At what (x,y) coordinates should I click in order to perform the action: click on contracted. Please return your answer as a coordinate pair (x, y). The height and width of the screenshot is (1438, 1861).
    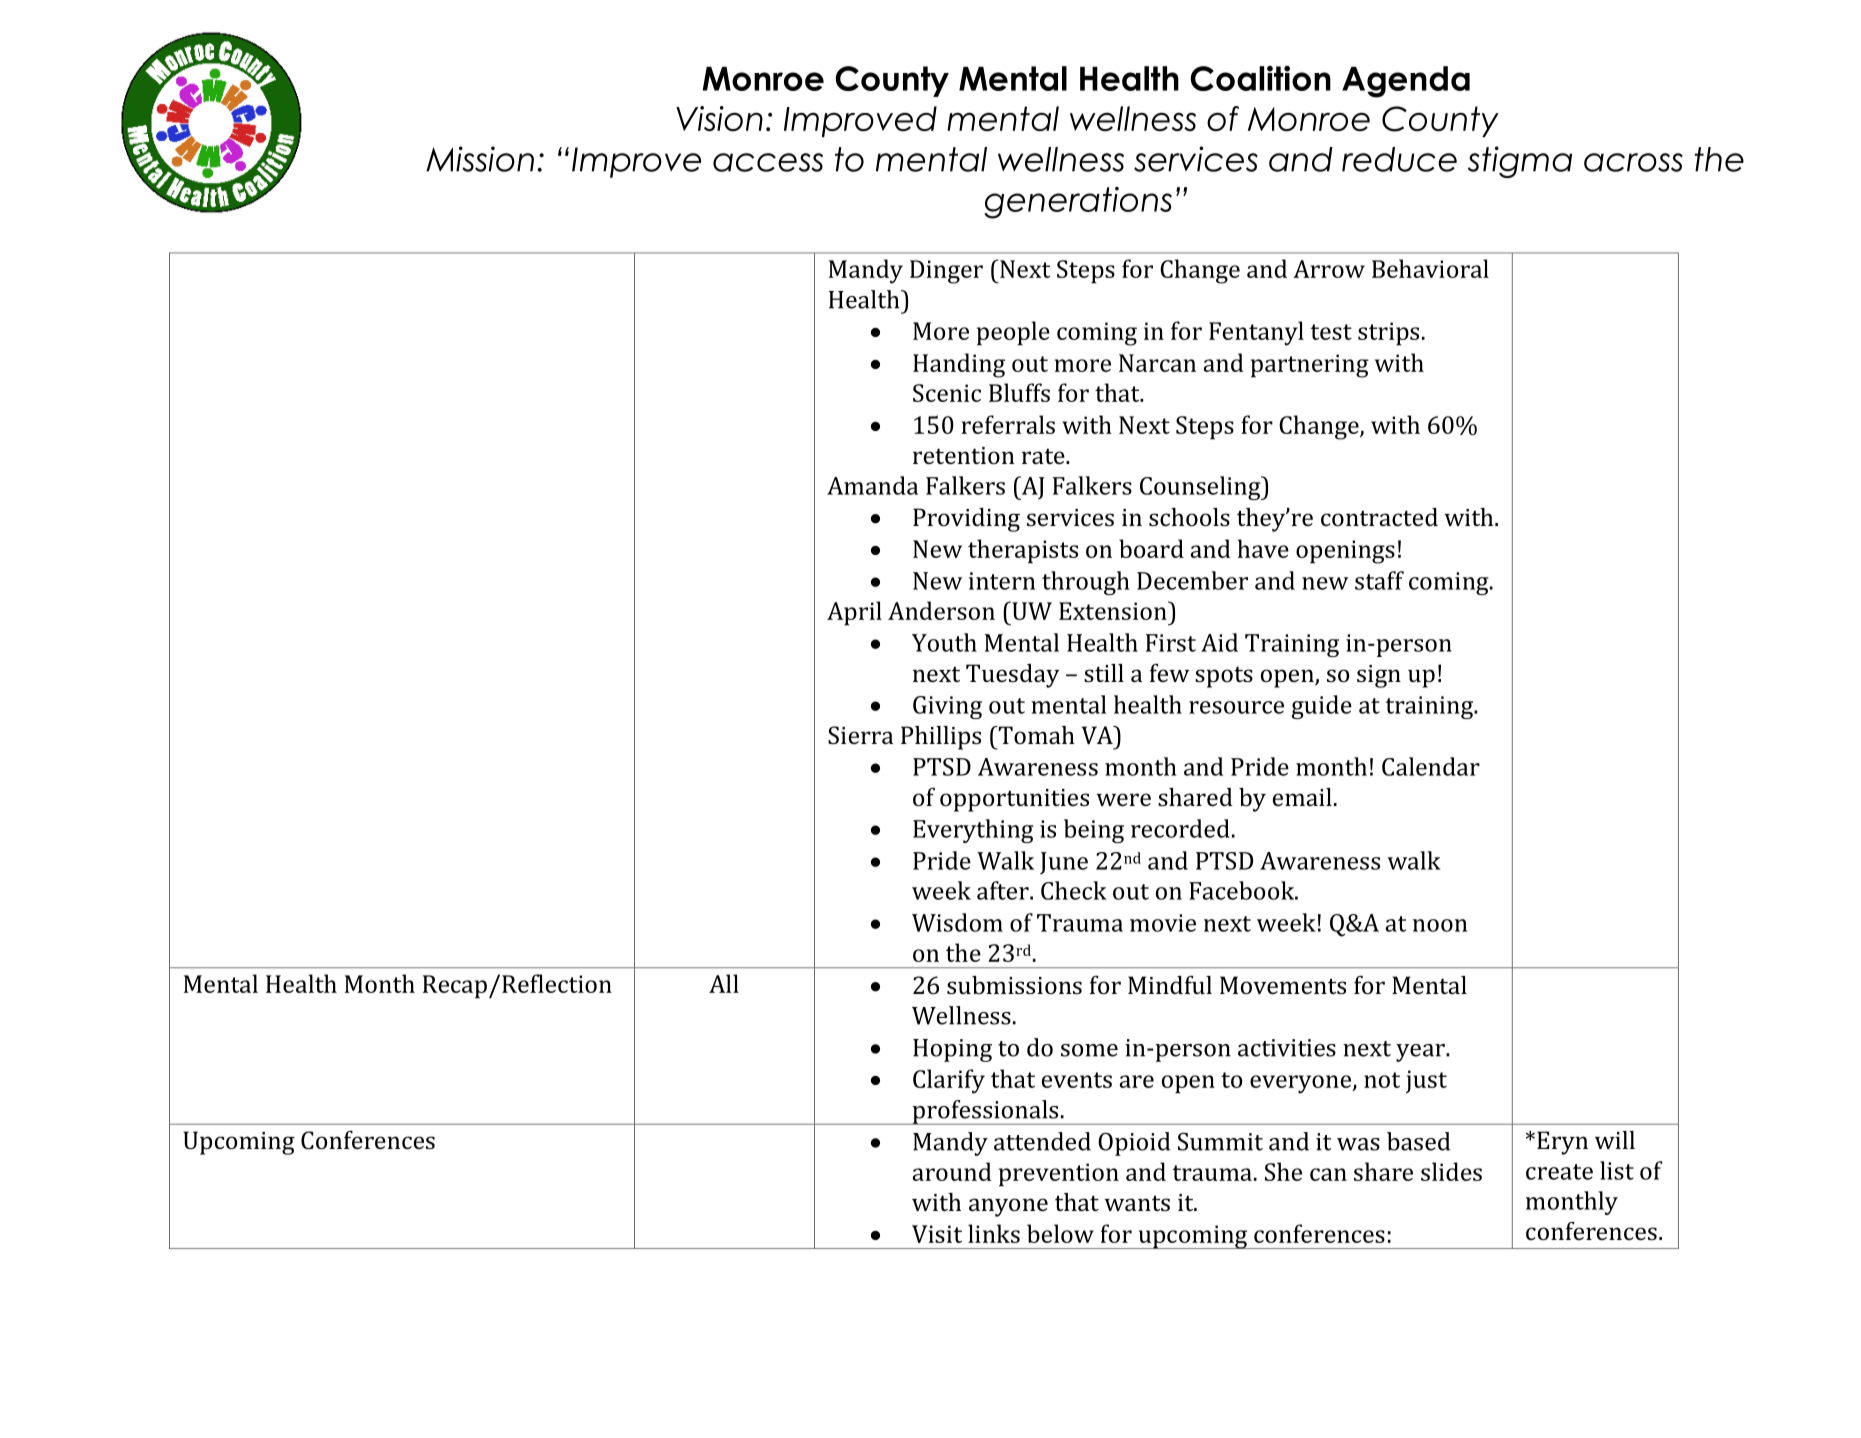
    Looking at the image, I should click on (1379, 517).
